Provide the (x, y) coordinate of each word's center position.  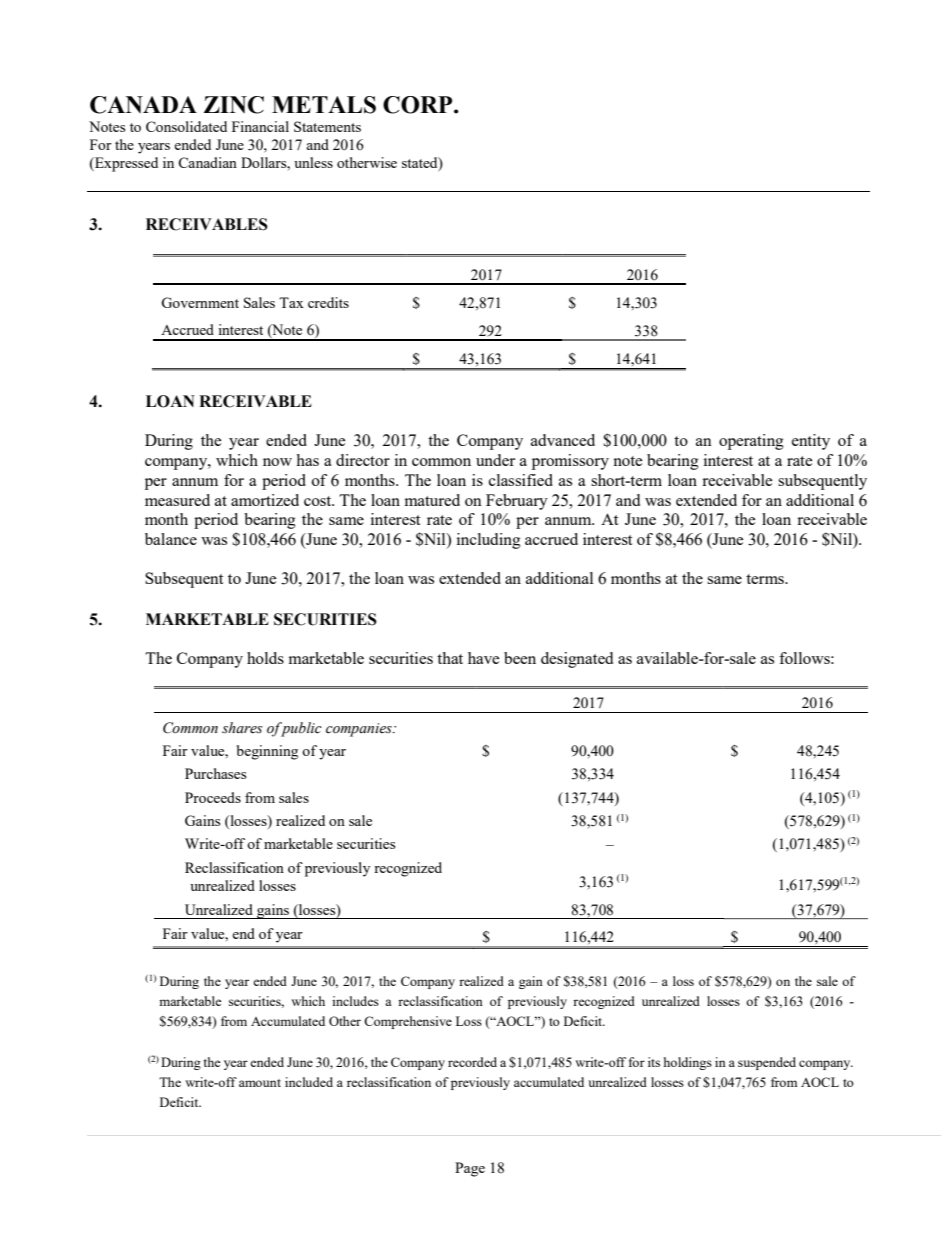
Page (470, 1169)
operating (751, 442)
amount (260, 1083)
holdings (688, 1063)
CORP (419, 105)
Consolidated (186, 126)
